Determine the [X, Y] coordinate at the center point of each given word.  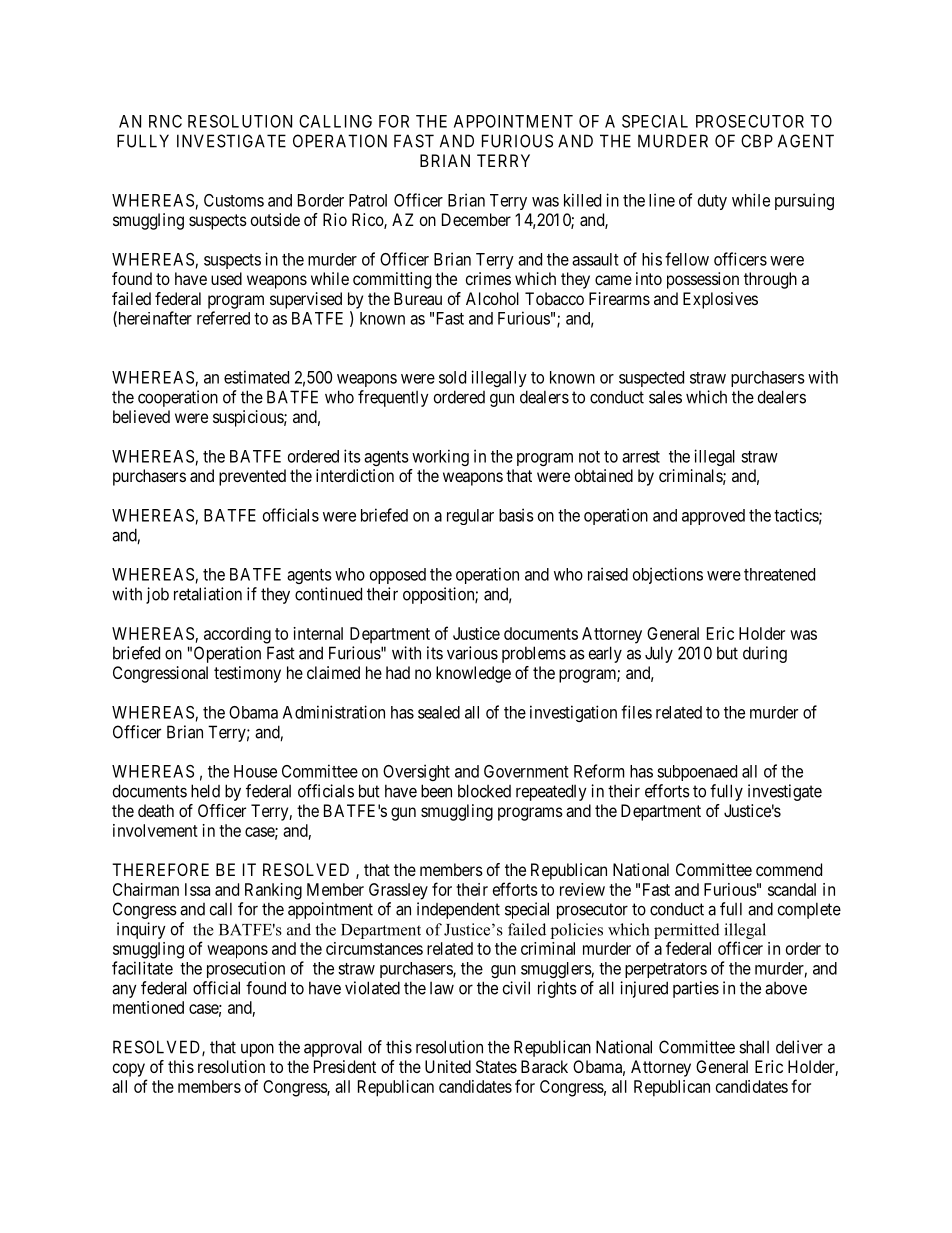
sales [665, 397]
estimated [256, 377]
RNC [165, 121]
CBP [757, 141]
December [476, 219]
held [205, 791]
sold [452, 377]
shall [754, 1047]
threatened [779, 574]
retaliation [208, 594]
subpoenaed [697, 773]
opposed [398, 576]
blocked [484, 791]
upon [257, 1050]
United [448, 1066]
